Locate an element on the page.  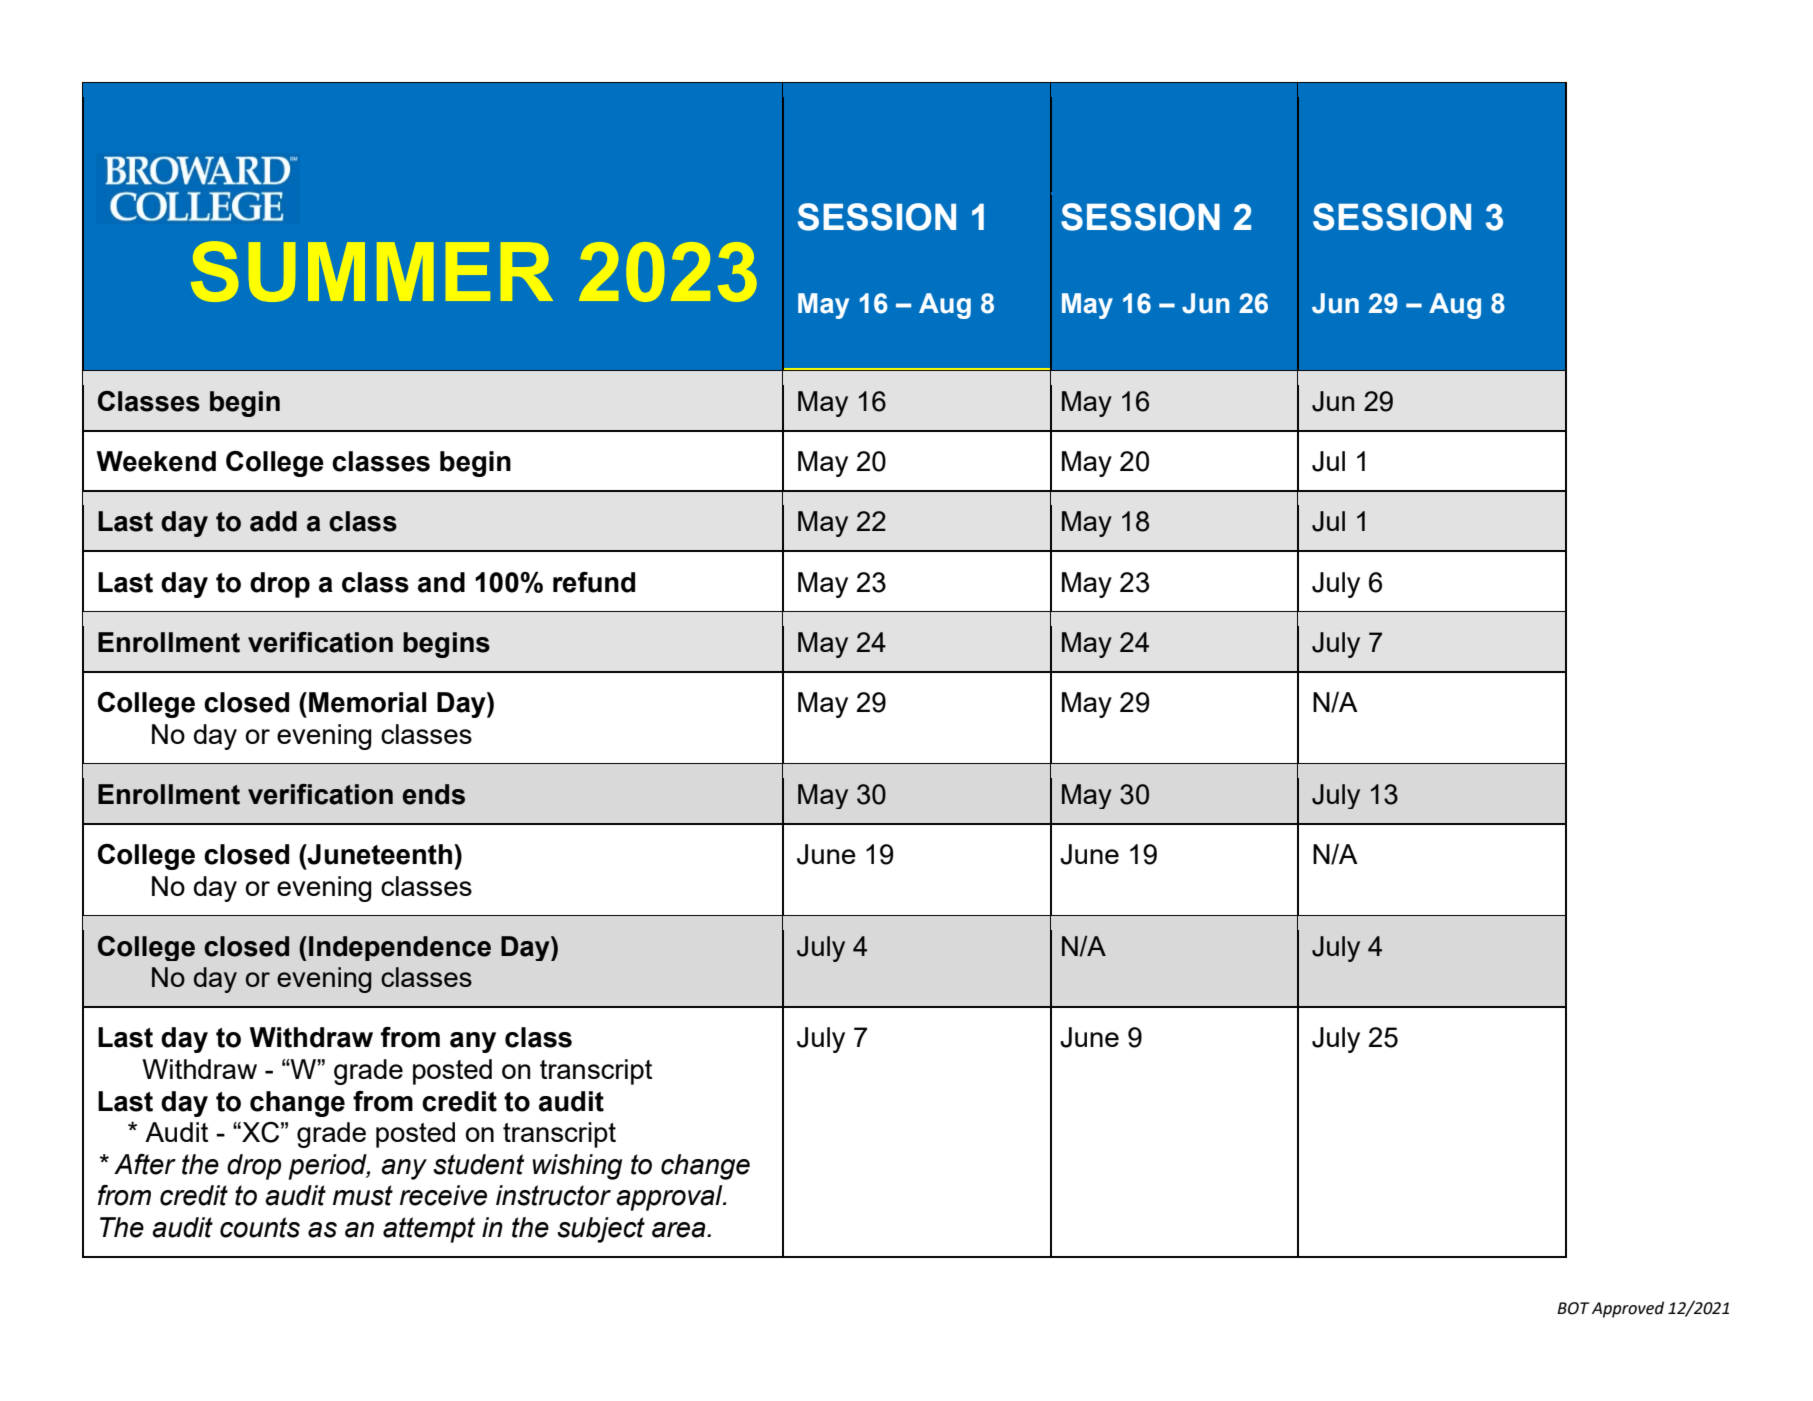
SUMMER is located at coordinates (372, 271).
